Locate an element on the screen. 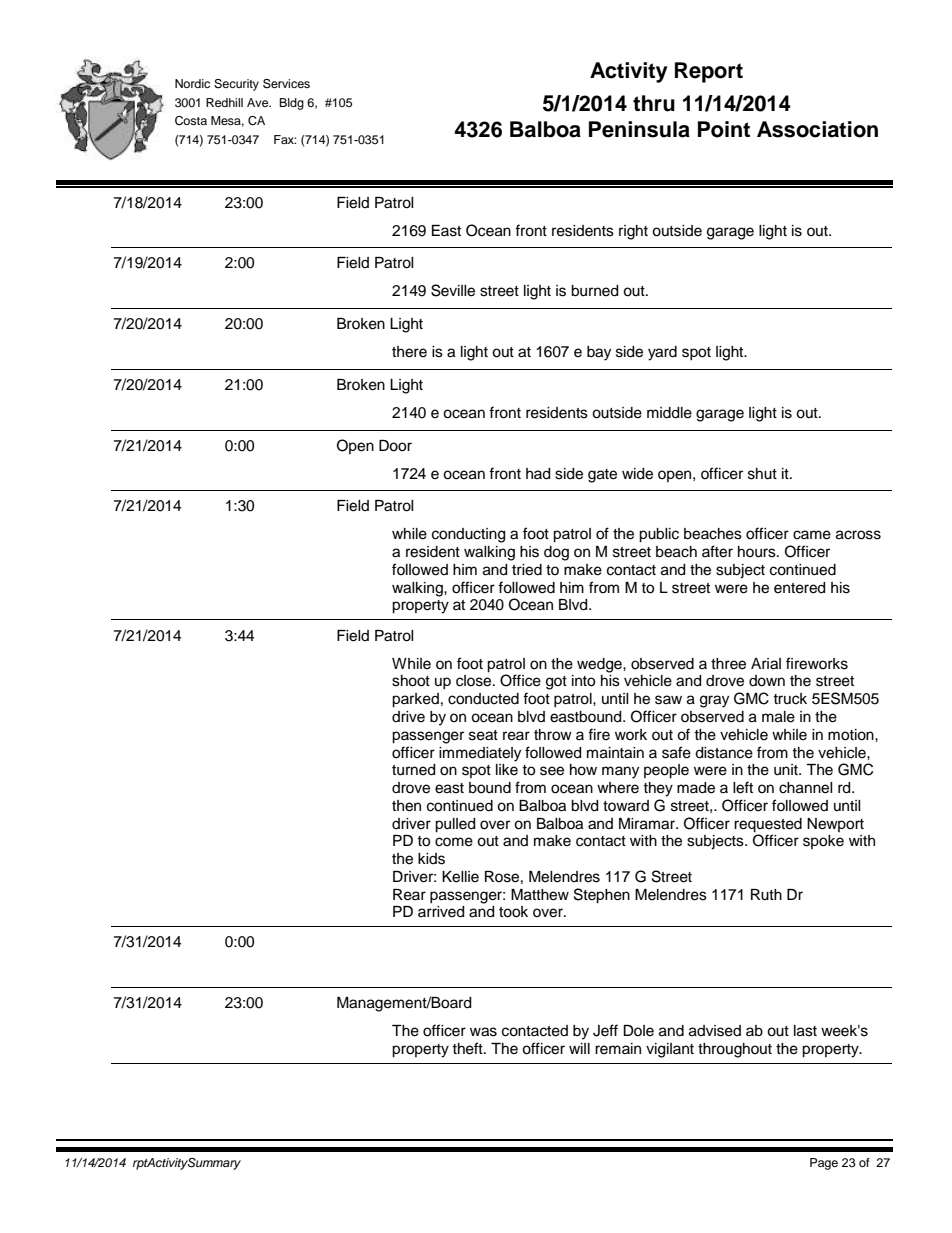  burned is located at coordinates (595, 291).
